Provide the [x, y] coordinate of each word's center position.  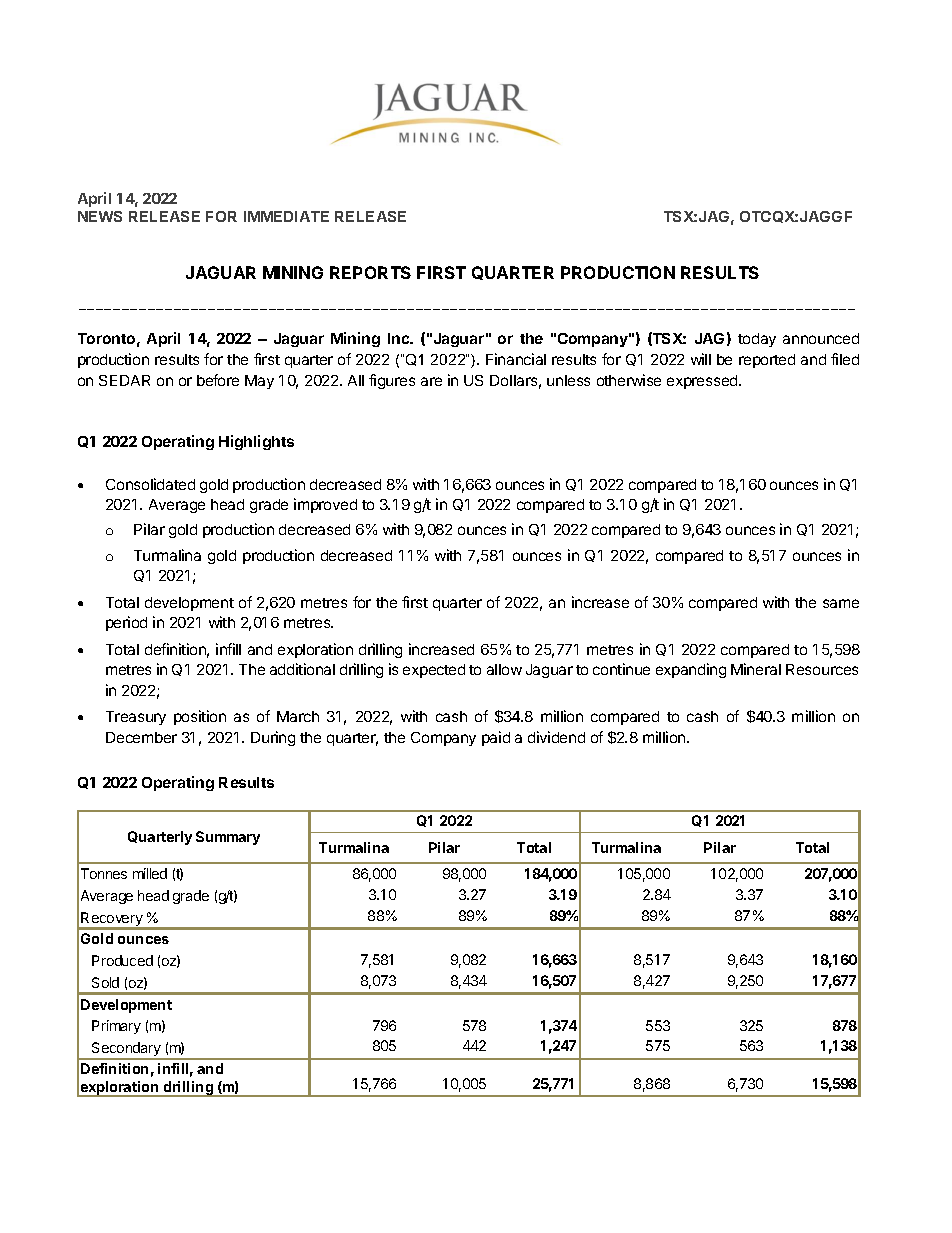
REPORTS [370, 272]
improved [325, 505]
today [757, 340]
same [841, 603]
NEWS [100, 216]
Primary [116, 1027]
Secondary [126, 1050]
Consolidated [150, 484]
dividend [556, 737]
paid [496, 738]
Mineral [756, 669]
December [141, 737]
